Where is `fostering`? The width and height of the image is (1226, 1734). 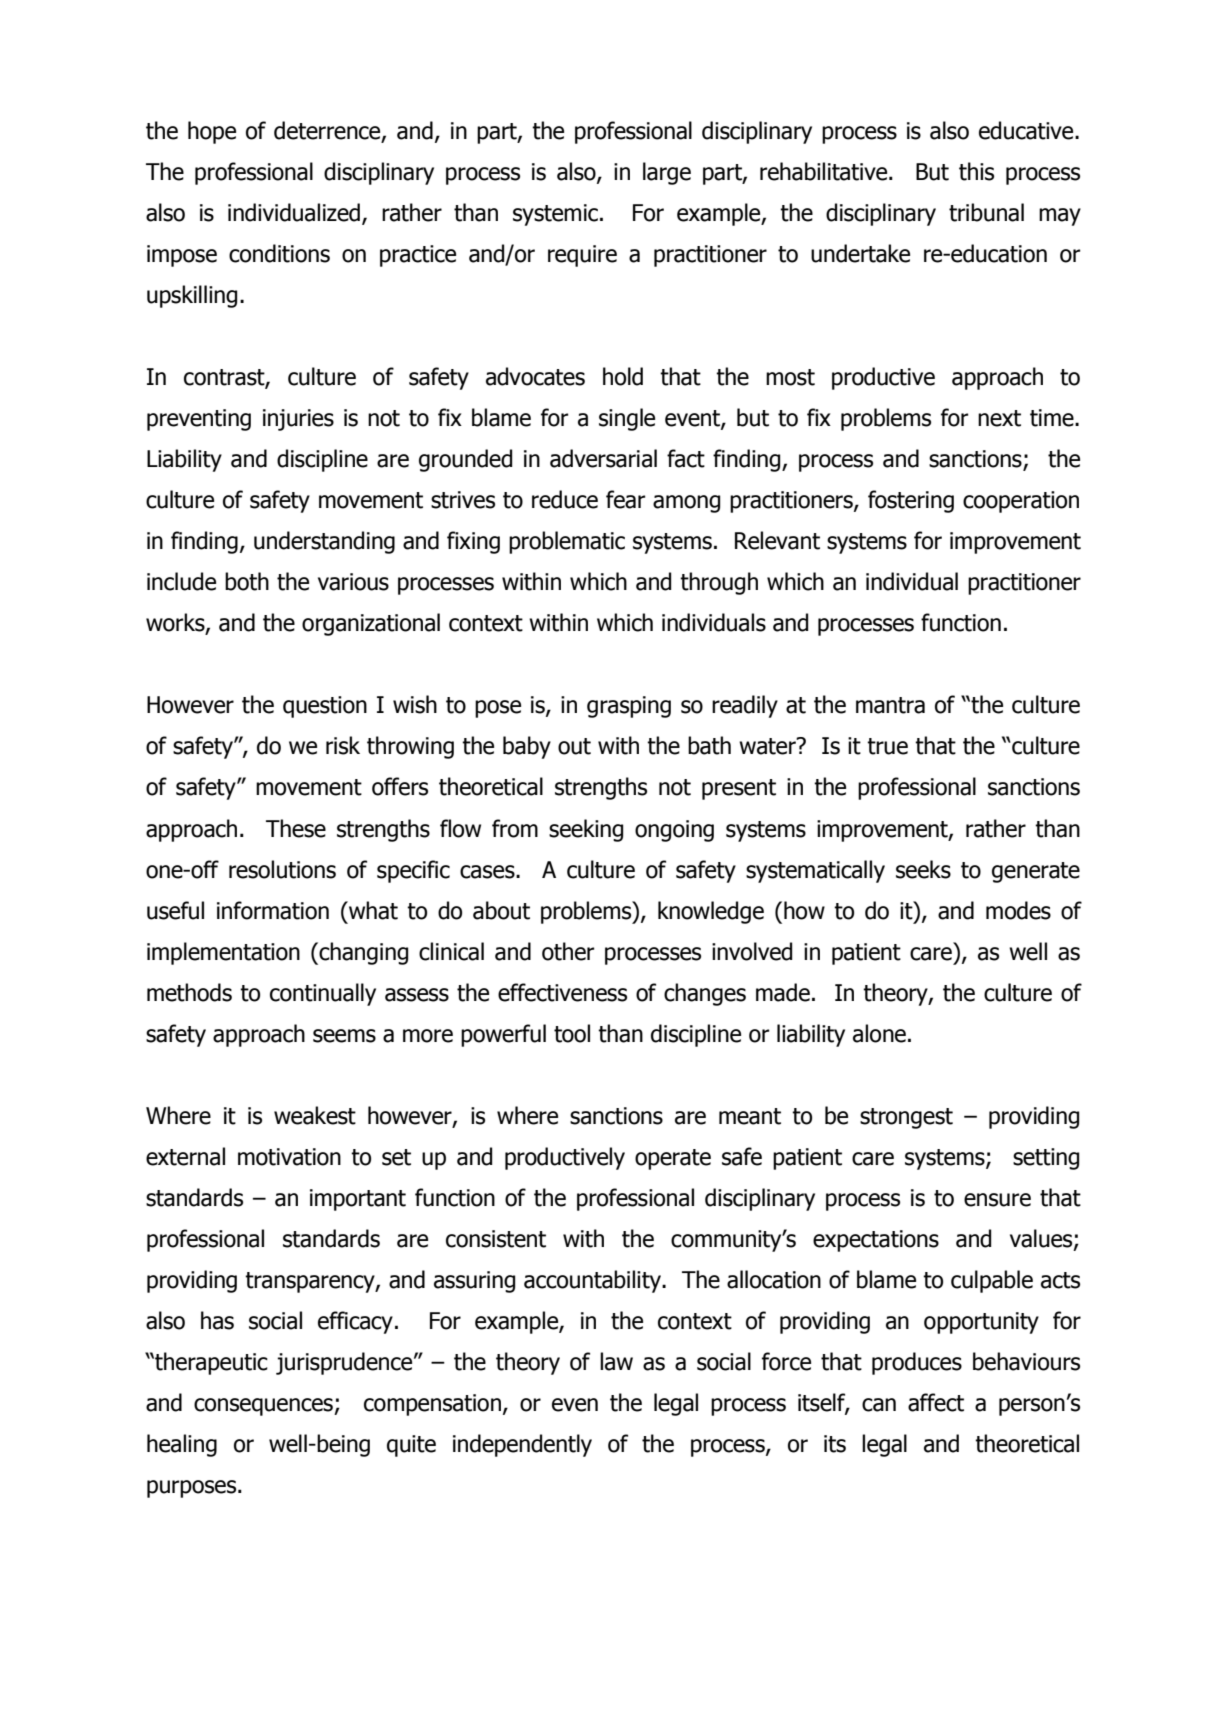
fostering is located at coordinates (911, 501).
